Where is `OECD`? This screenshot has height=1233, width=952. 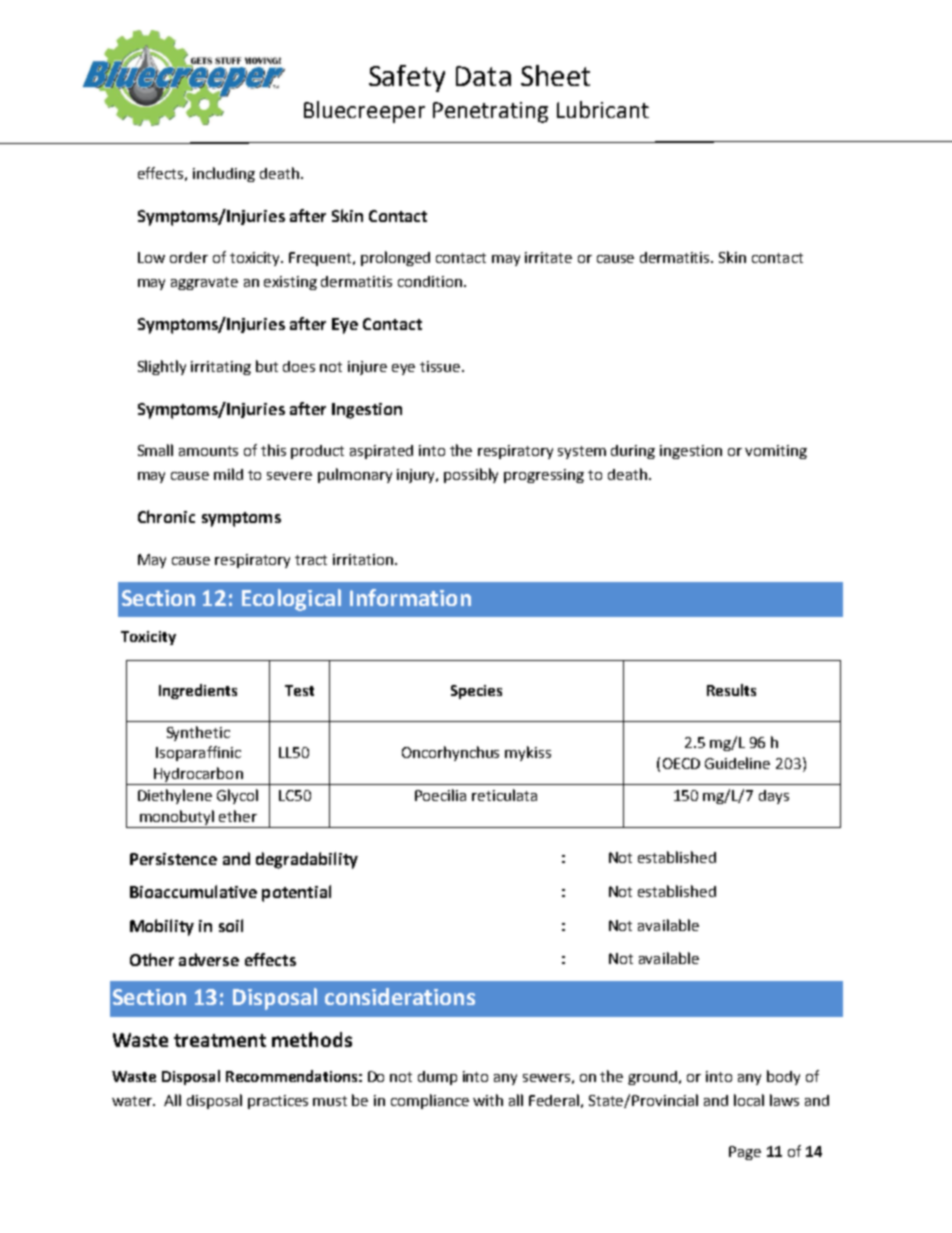
OECD is located at coordinates (681, 763).
